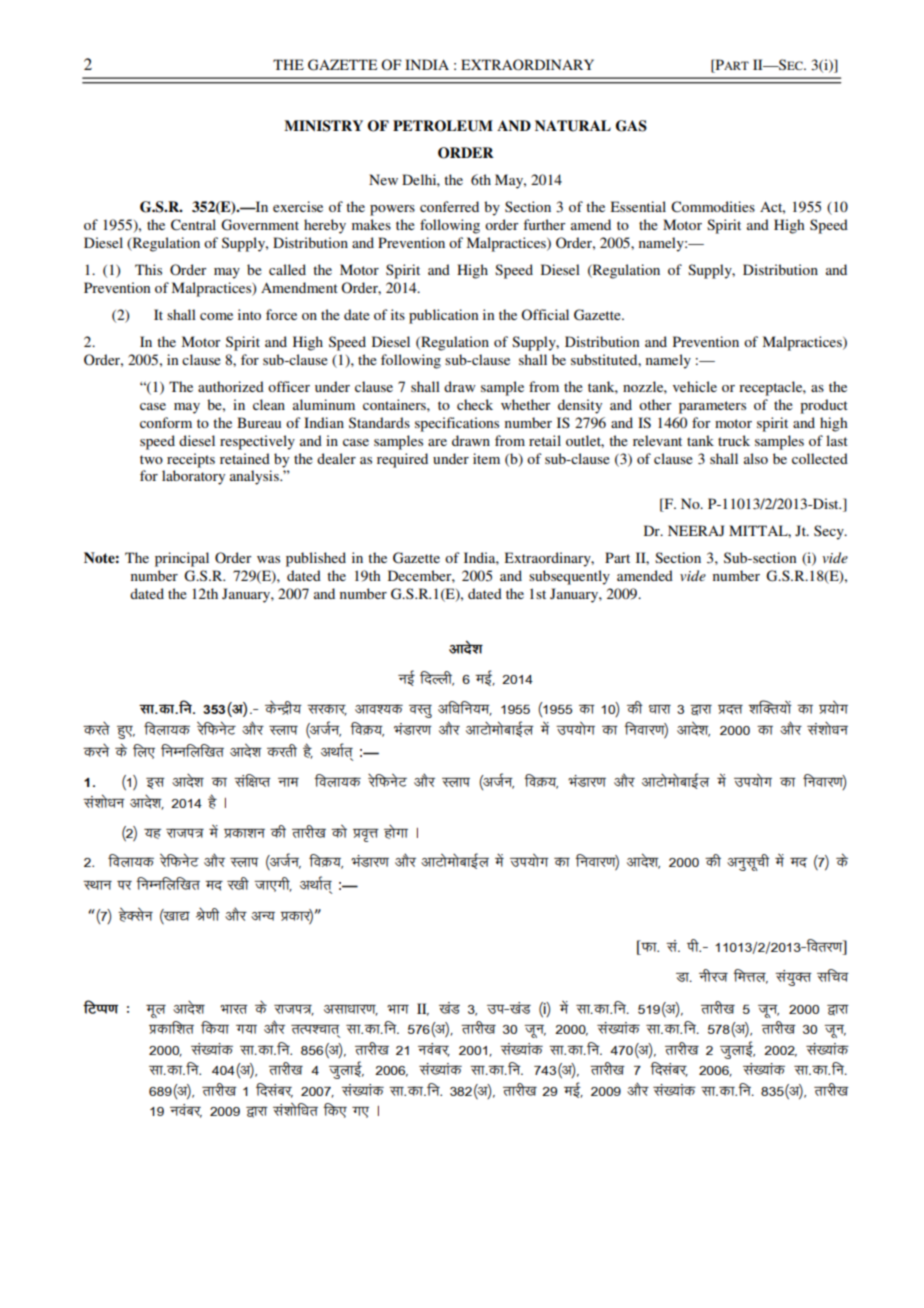  What do you see at coordinates (231, 386) in the image?
I see `authorized` at bounding box center [231, 386].
